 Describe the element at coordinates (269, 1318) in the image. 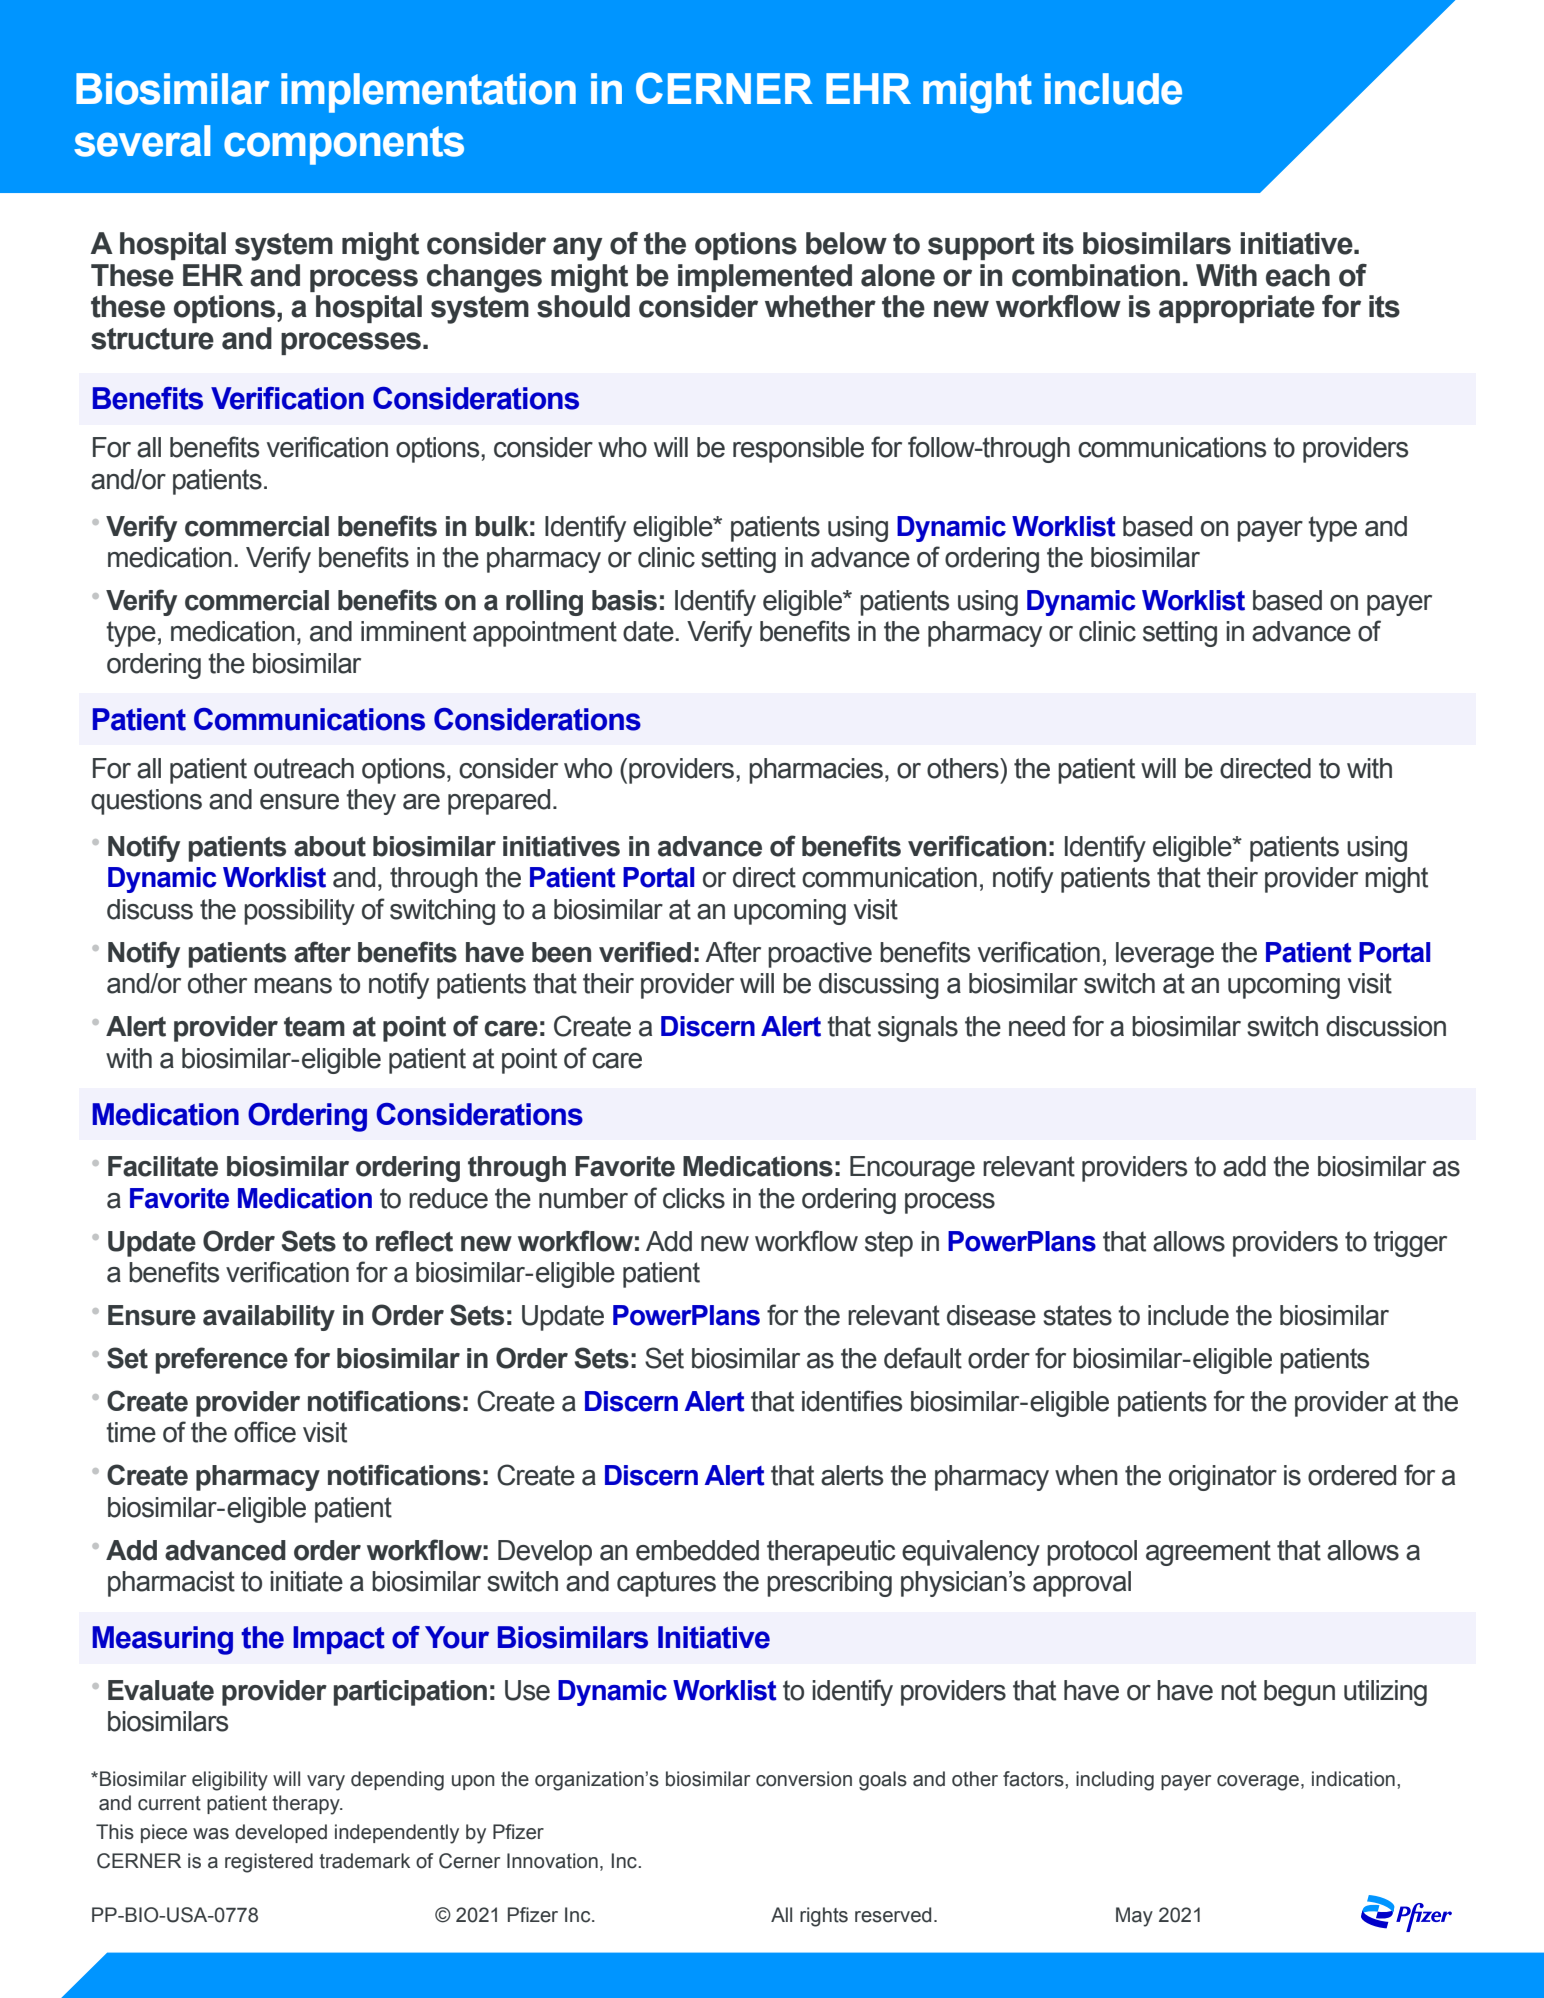

I see `availability` at that location.
